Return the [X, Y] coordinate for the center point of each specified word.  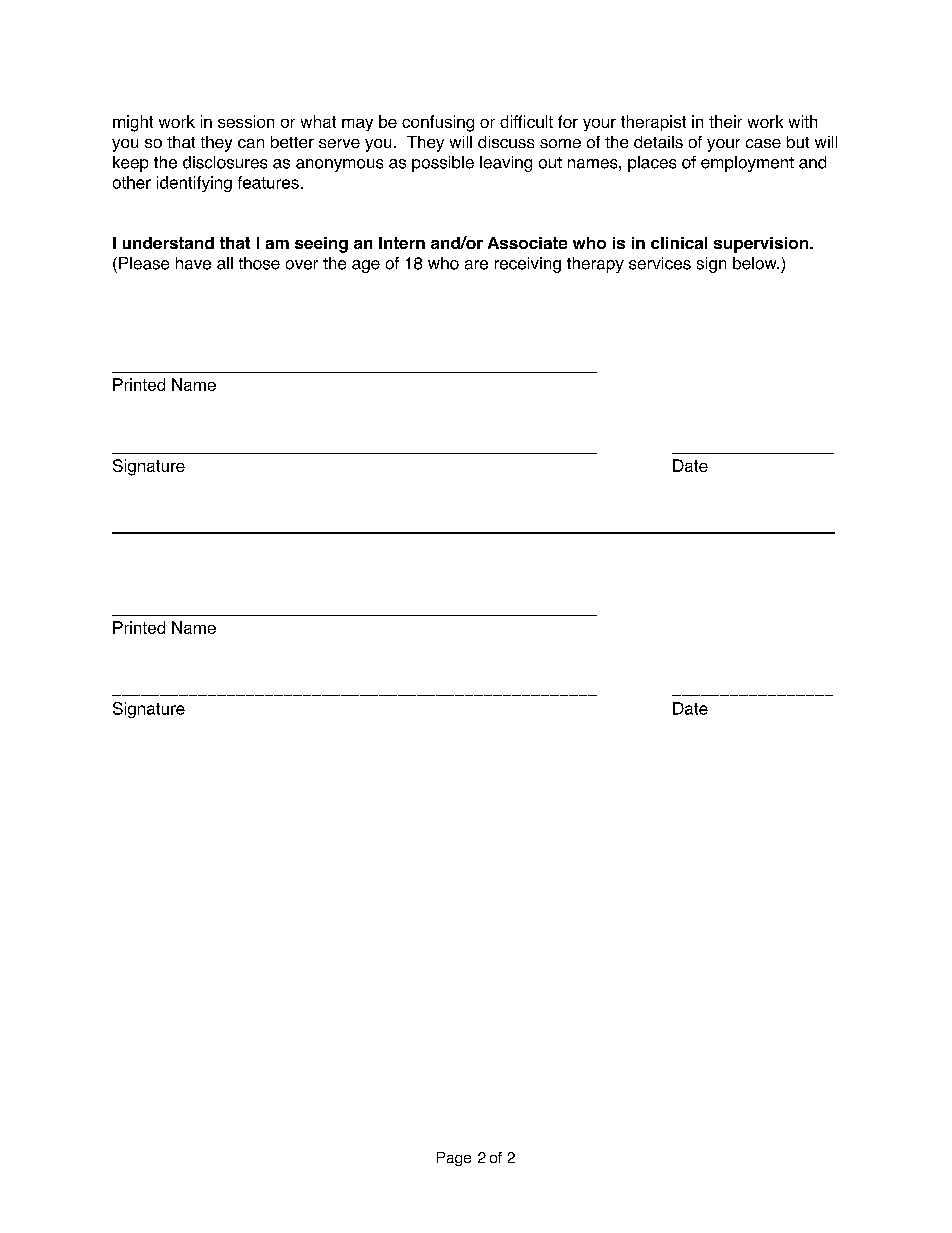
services [660, 263]
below [756, 263]
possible [443, 164]
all [225, 263]
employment [747, 164]
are [476, 265]
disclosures [225, 162]
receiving [528, 265]
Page [454, 1159]
